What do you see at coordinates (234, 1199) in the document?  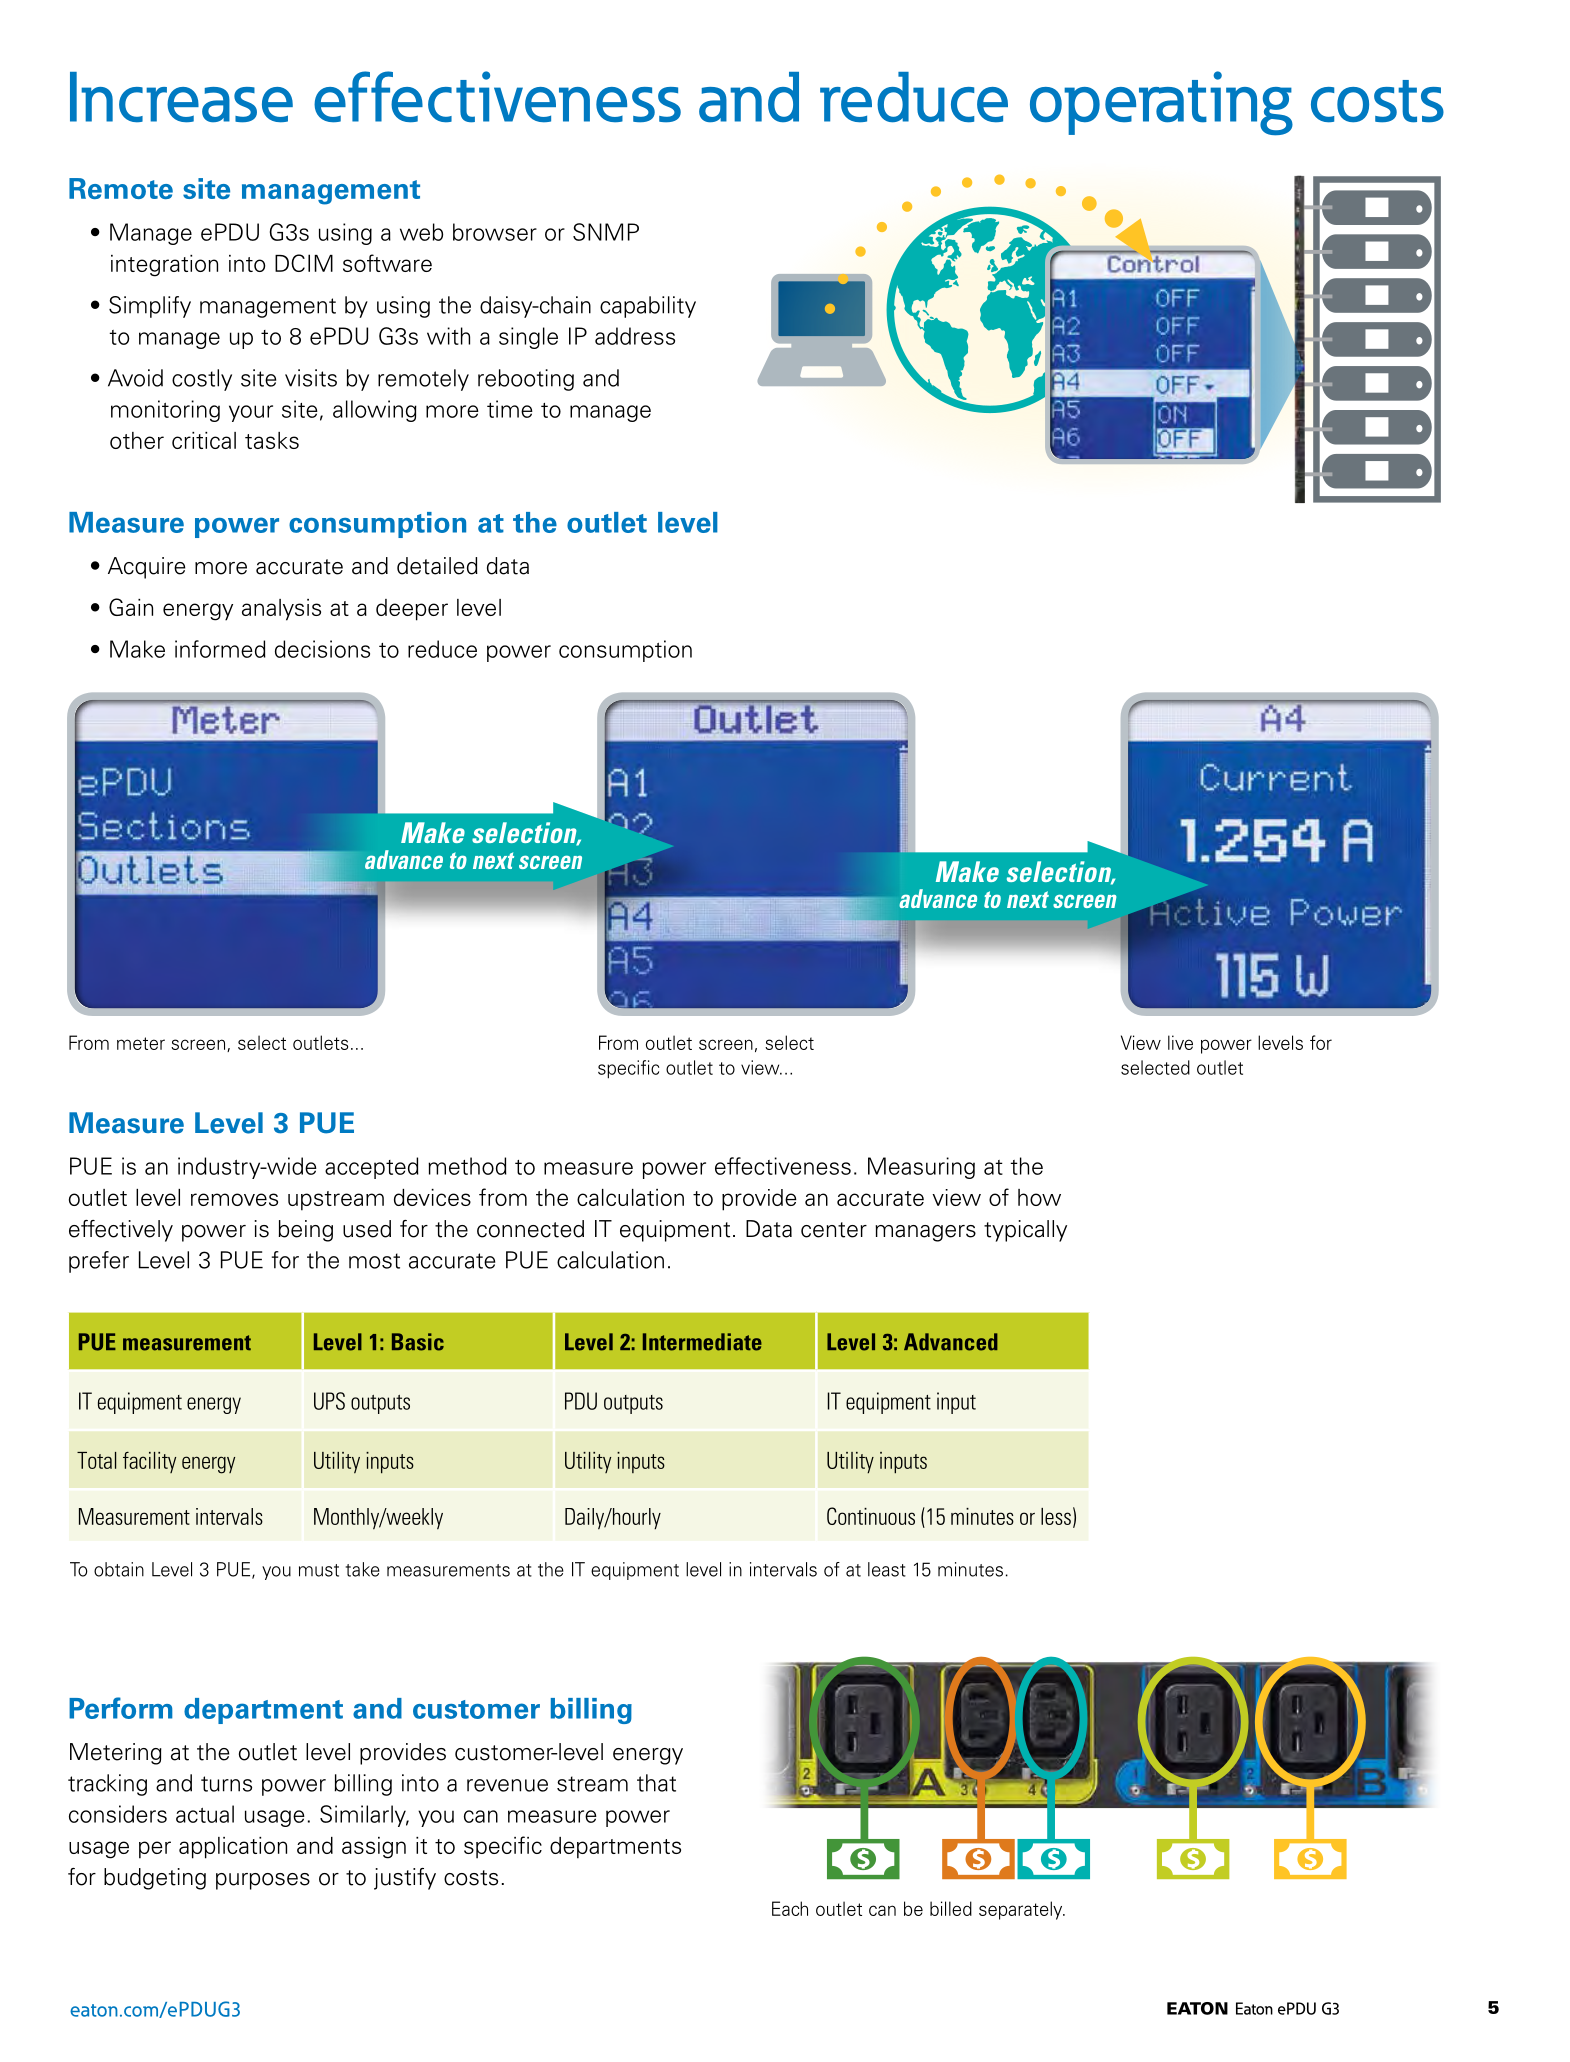 I see `removes` at bounding box center [234, 1199].
